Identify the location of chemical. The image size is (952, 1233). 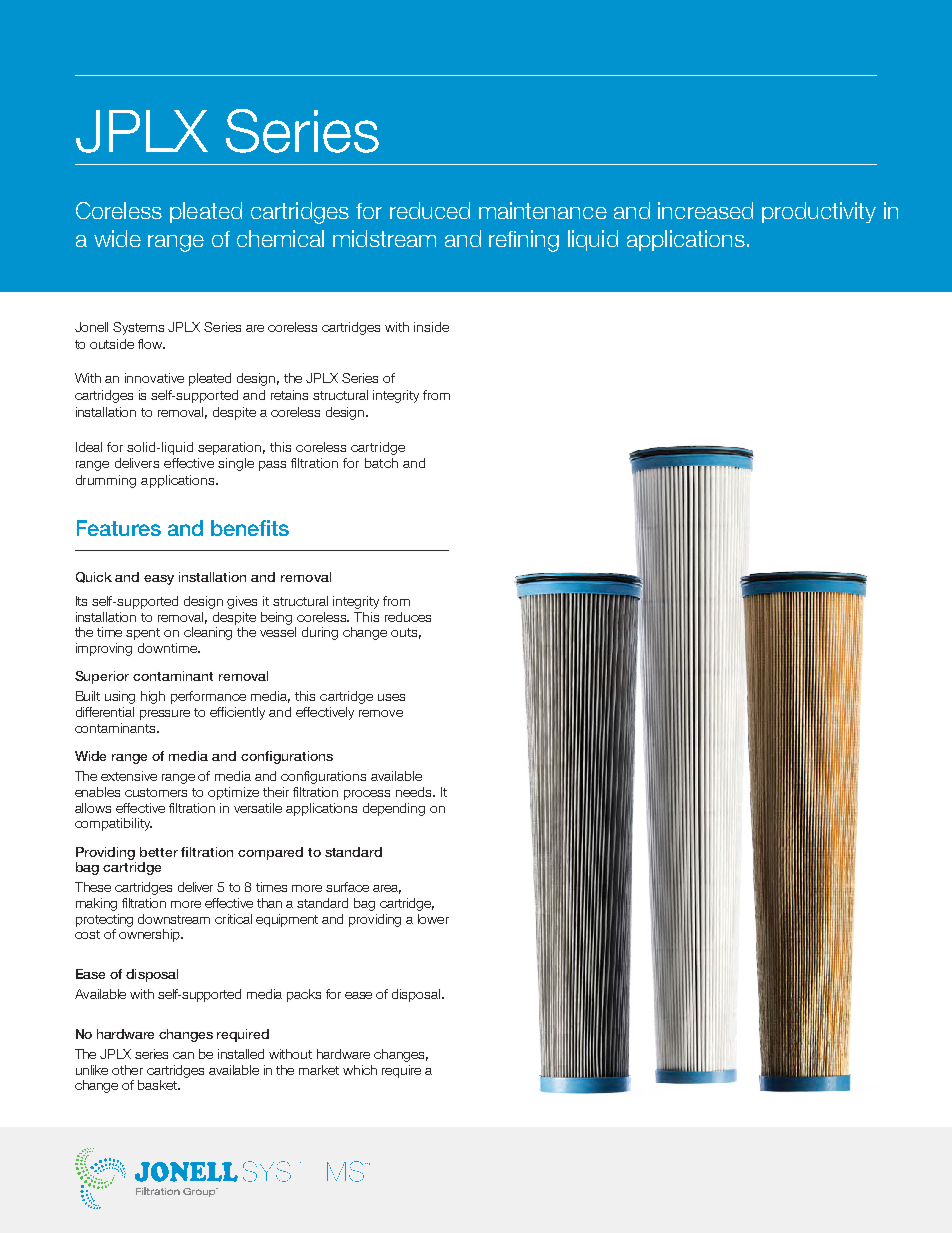
(280, 238).
